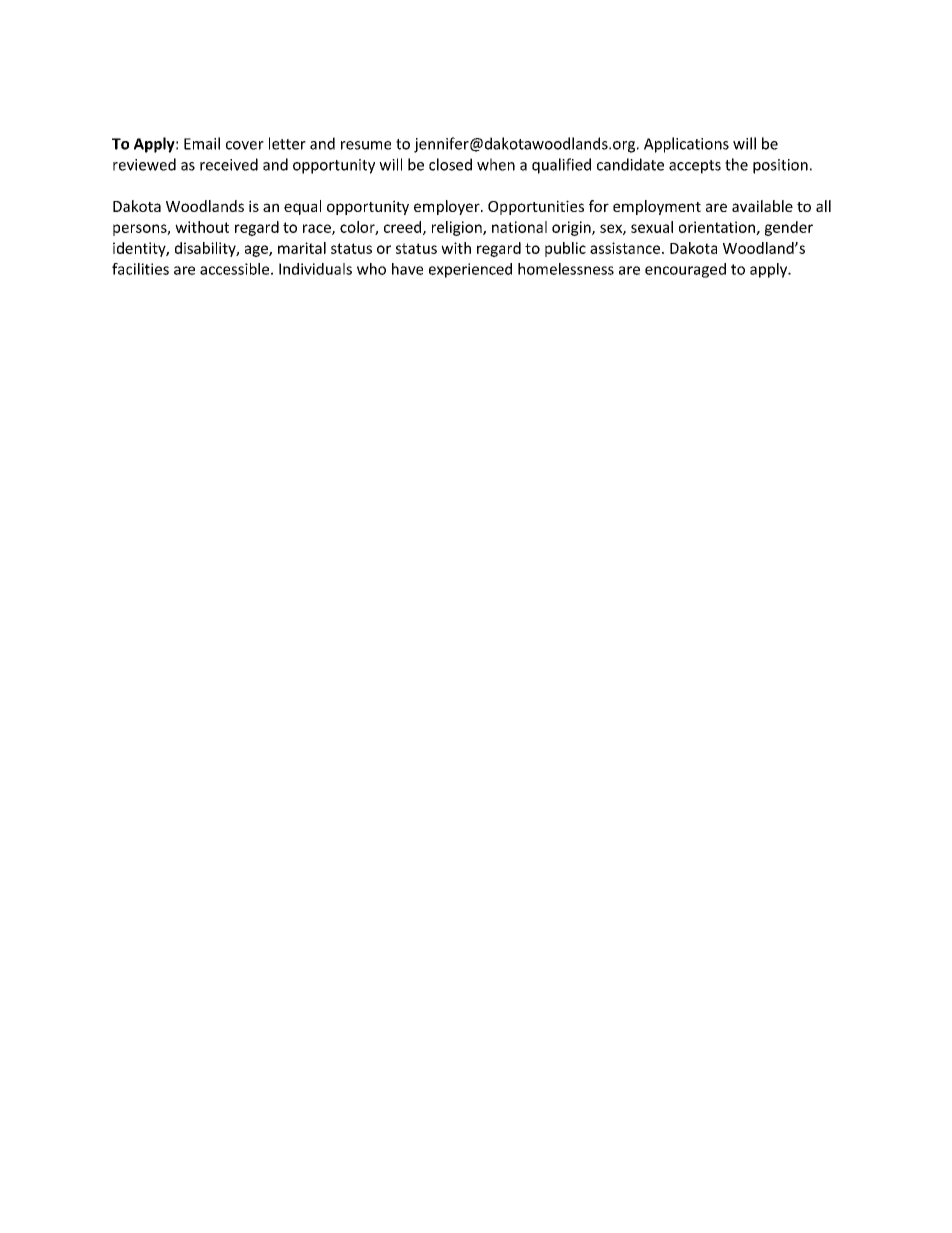 This screenshot has height=1233, width=952. I want to click on experienced, so click(470, 270).
